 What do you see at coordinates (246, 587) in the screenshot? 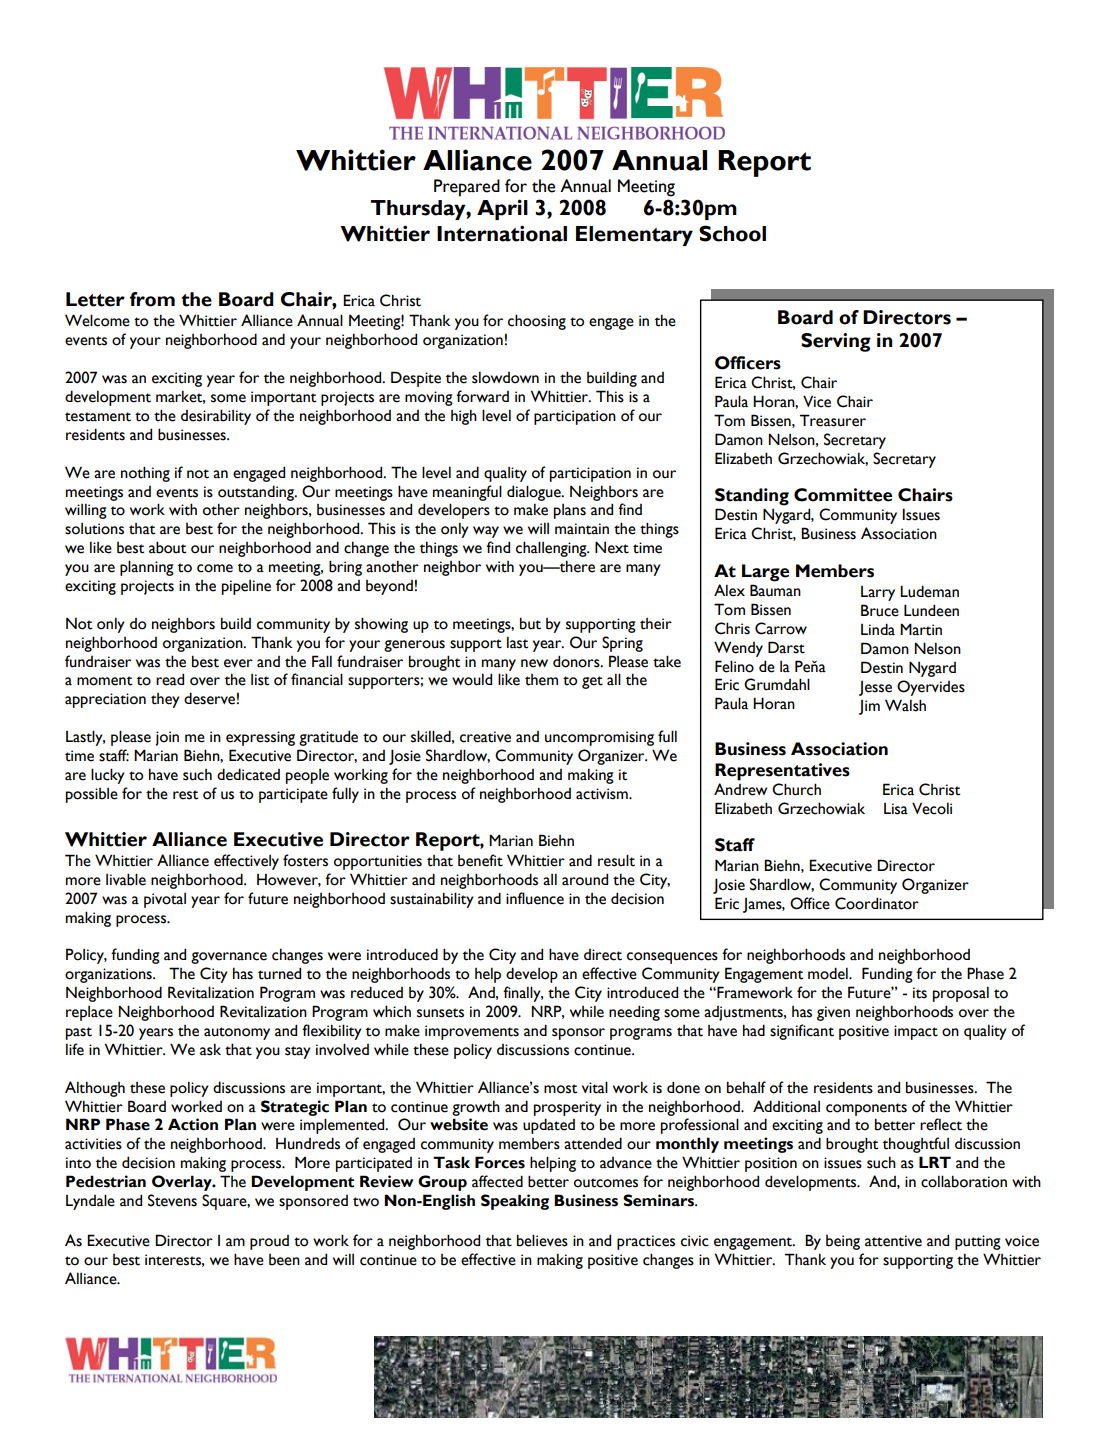
I see `pipeline` at bounding box center [246, 587].
